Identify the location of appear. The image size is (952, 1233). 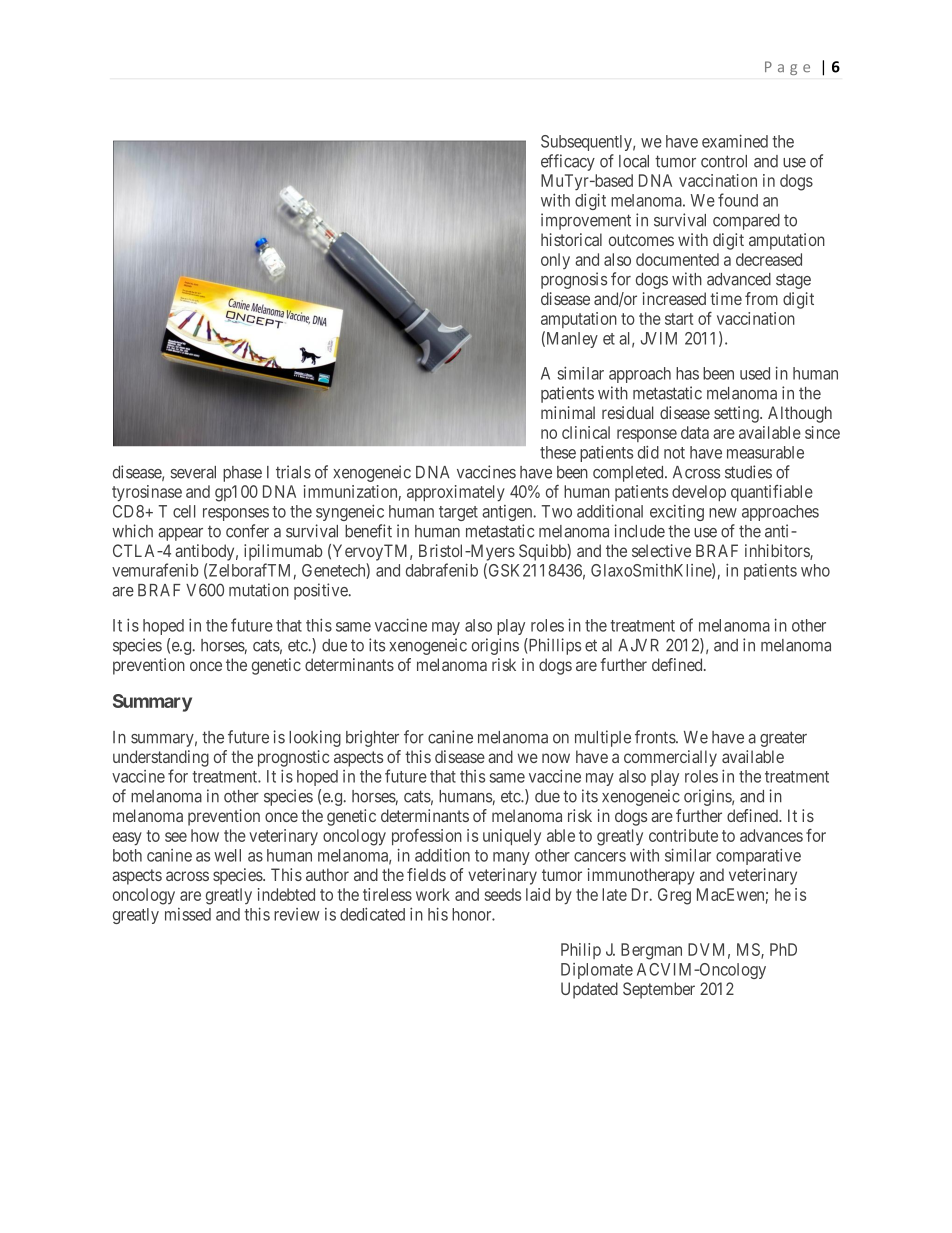
(180, 534).
